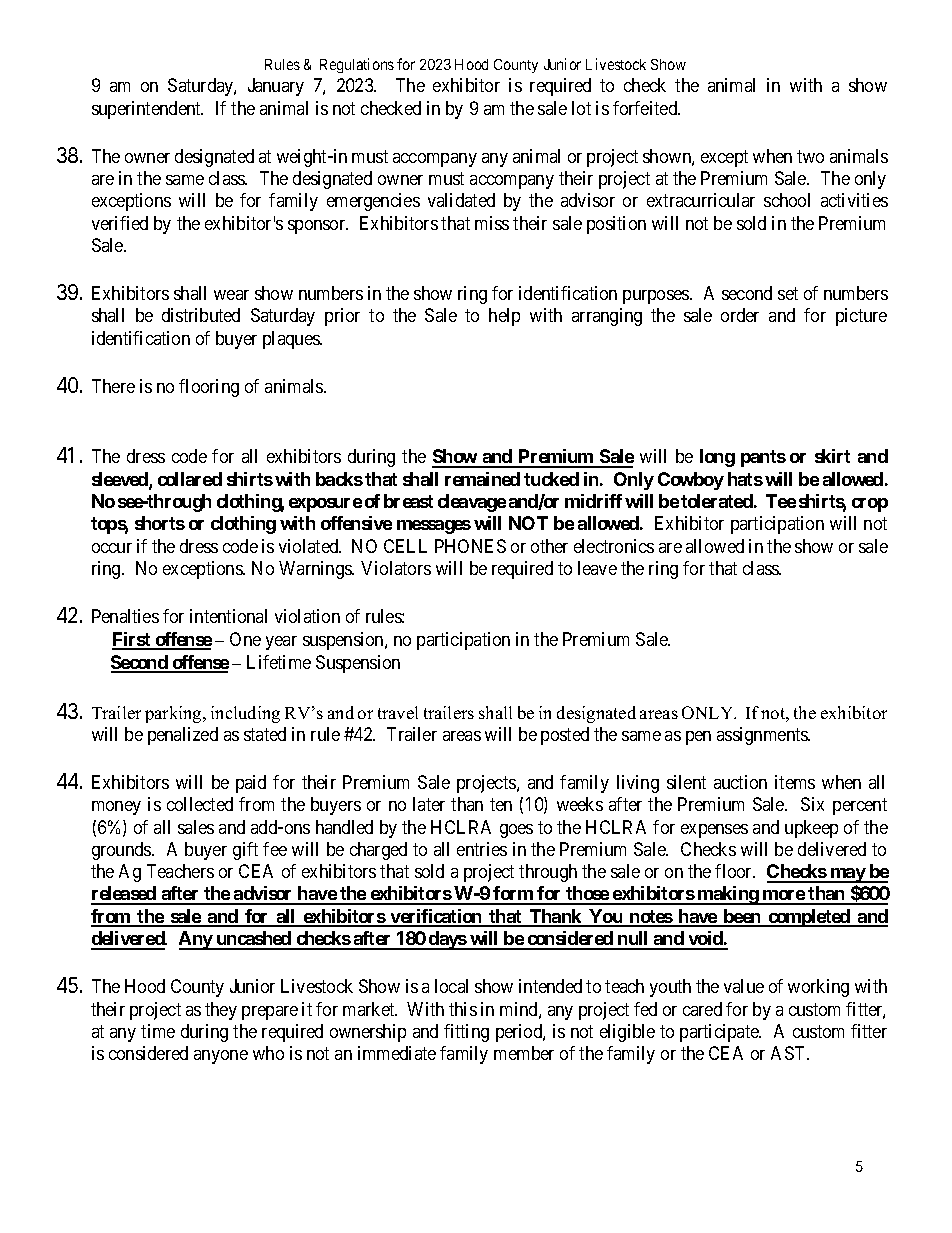  What do you see at coordinates (470, 546) in the screenshot?
I see `PHONES` at bounding box center [470, 546].
